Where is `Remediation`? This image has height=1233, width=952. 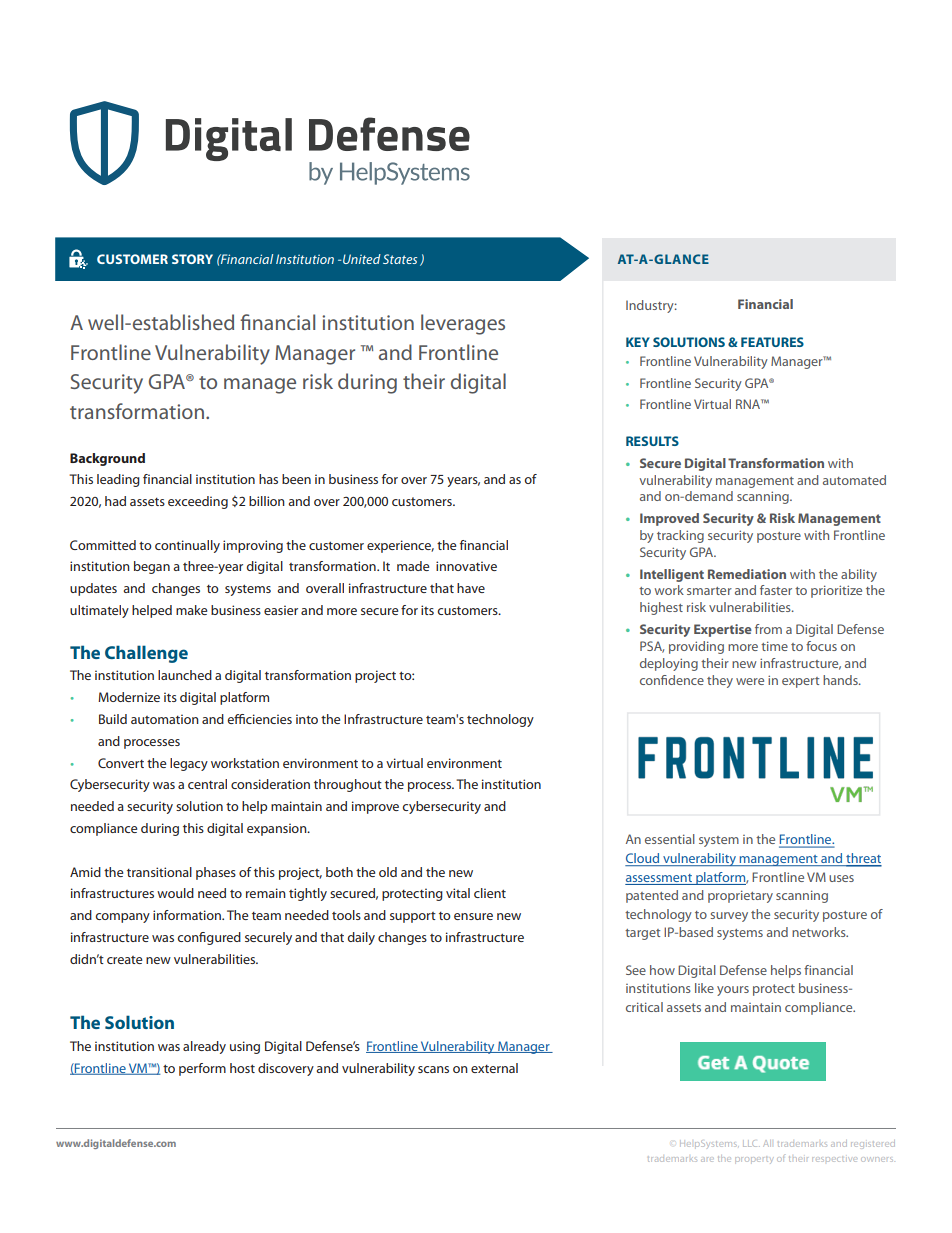 Remediation is located at coordinates (747, 574).
